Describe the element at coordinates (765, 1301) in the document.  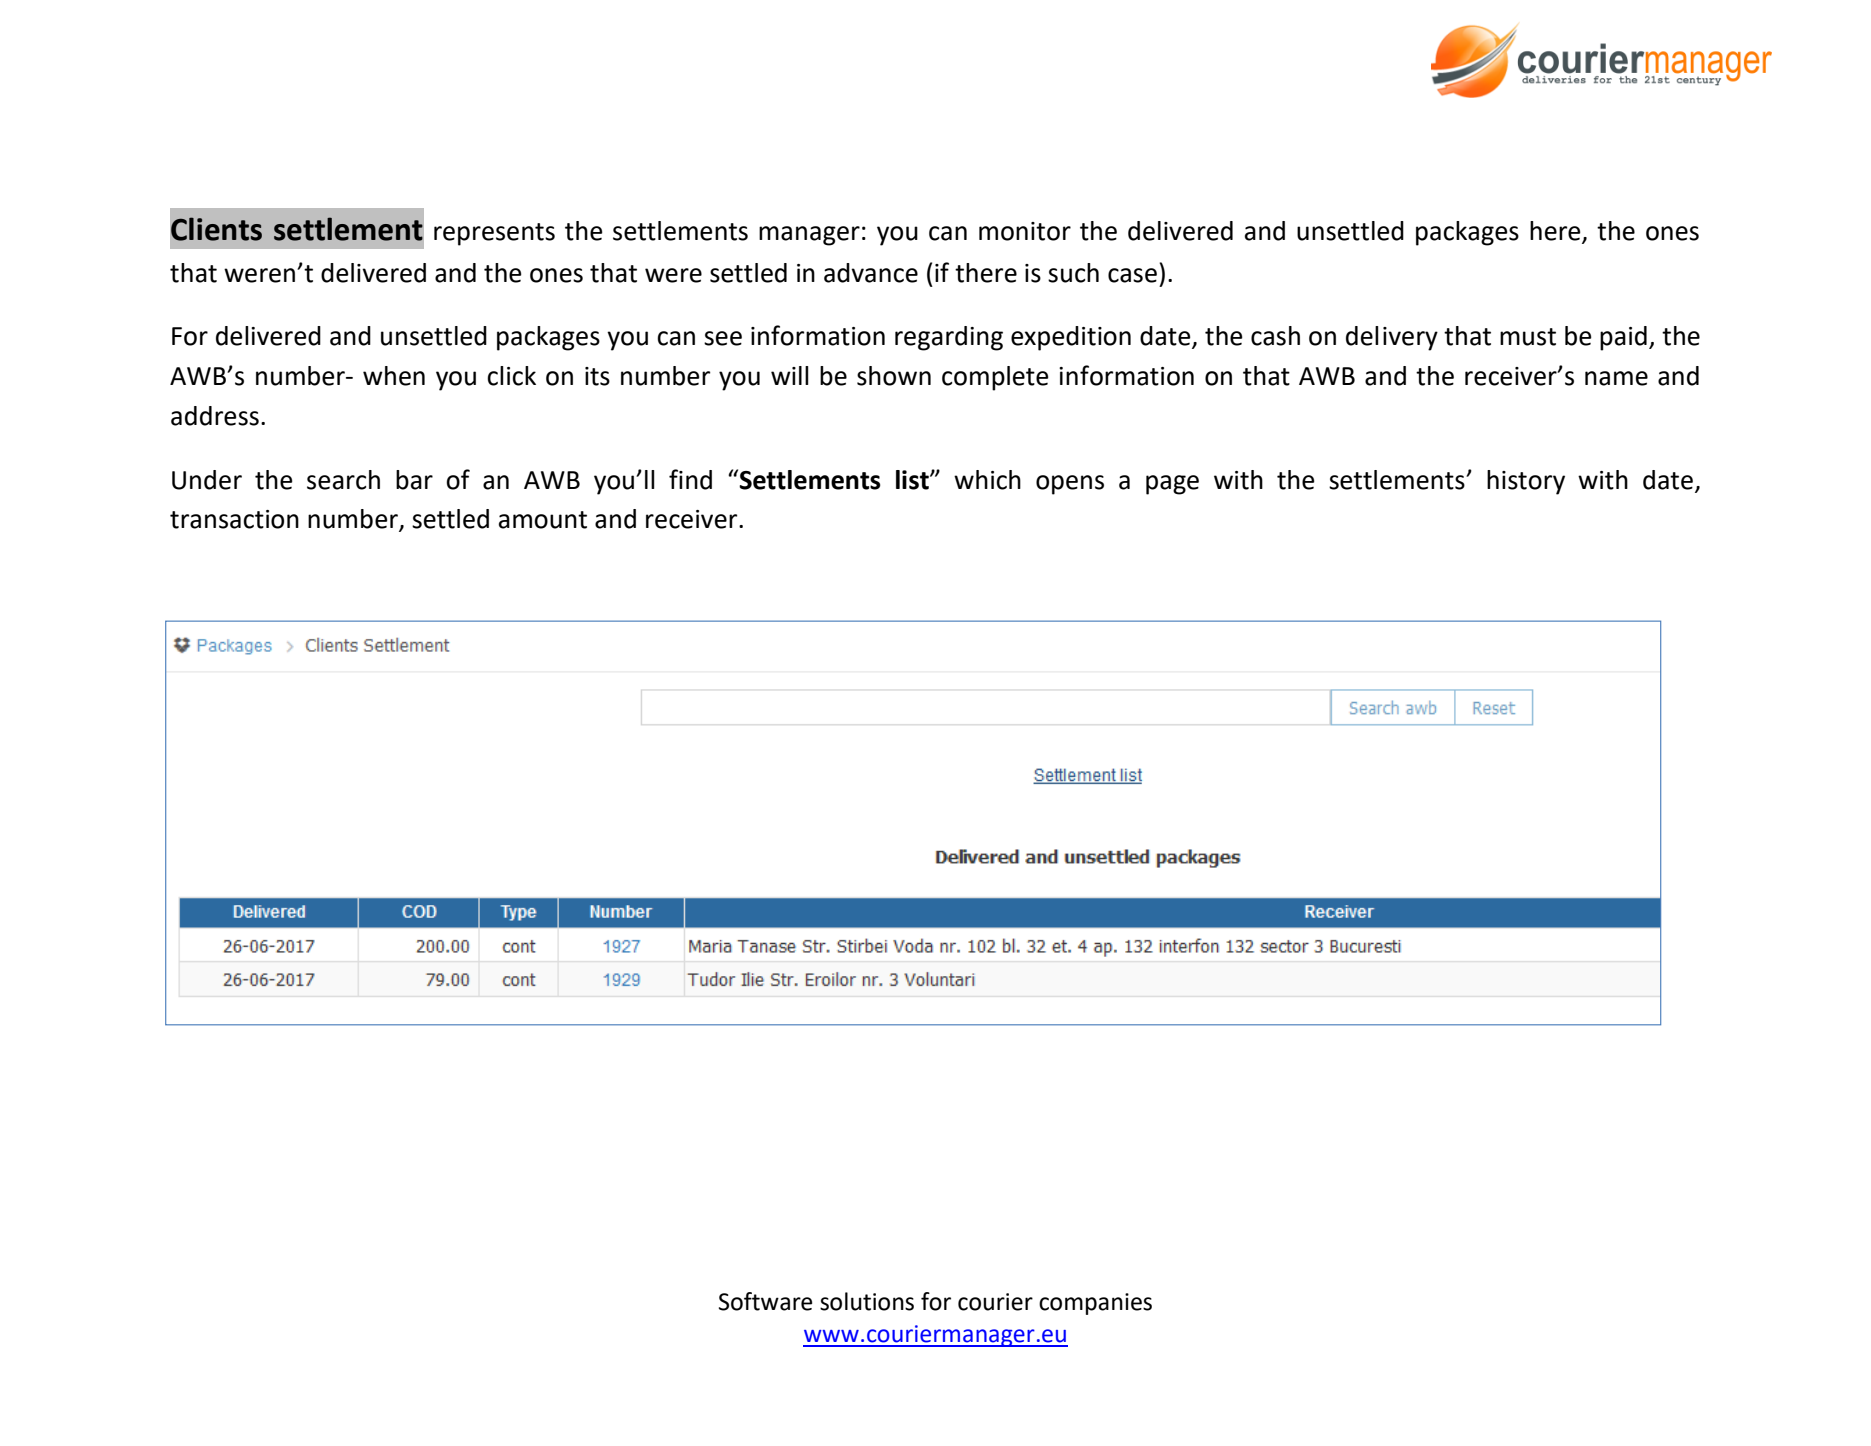
I see `Software` at that location.
